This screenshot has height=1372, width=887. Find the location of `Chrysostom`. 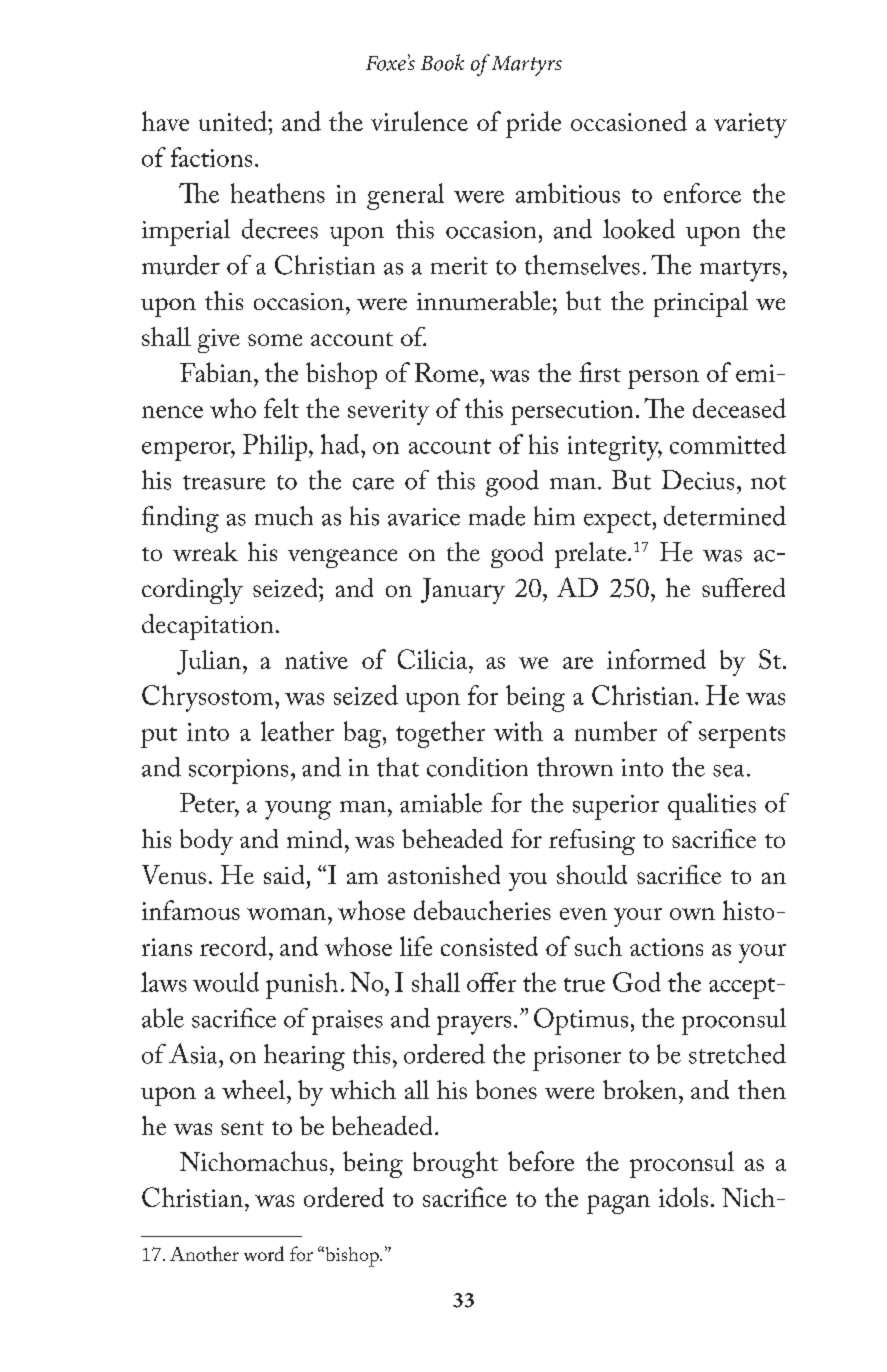

Chrysostom is located at coordinates (209, 698).
